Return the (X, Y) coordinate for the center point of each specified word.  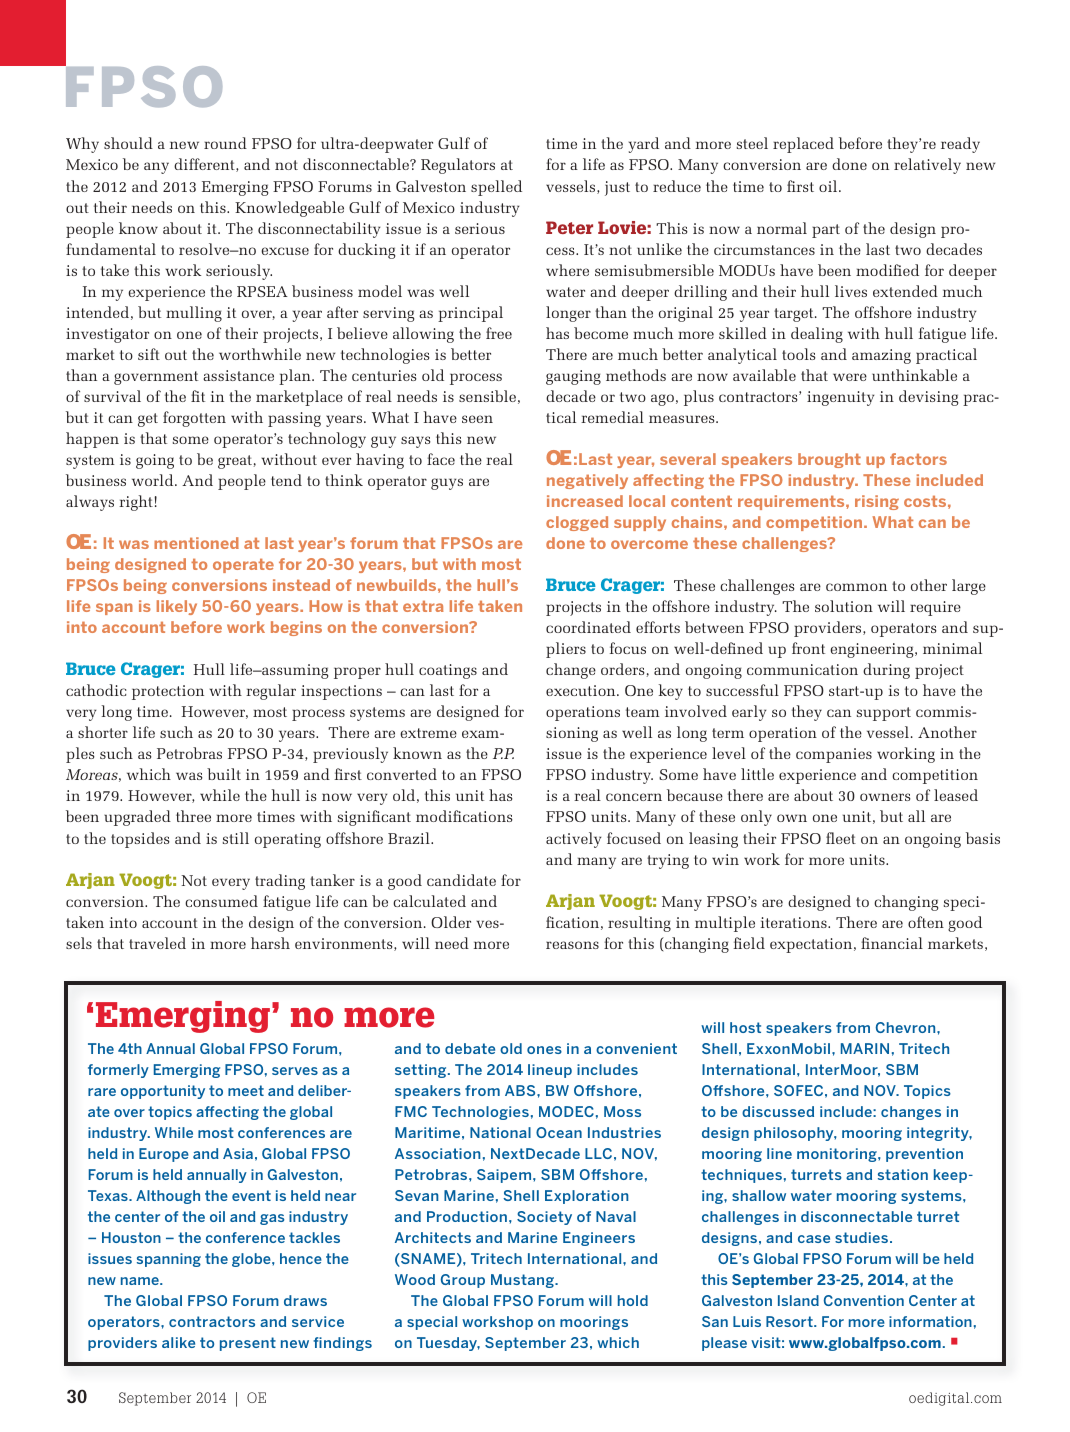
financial (892, 943)
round (225, 143)
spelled (496, 188)
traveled (157, 943)
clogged (577, 523)
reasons (572, 945)
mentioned (196, 543)
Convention (864, 1300)
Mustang (523, 1281)
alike (178, 1342)
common (856, 587)
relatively (927, 166)
